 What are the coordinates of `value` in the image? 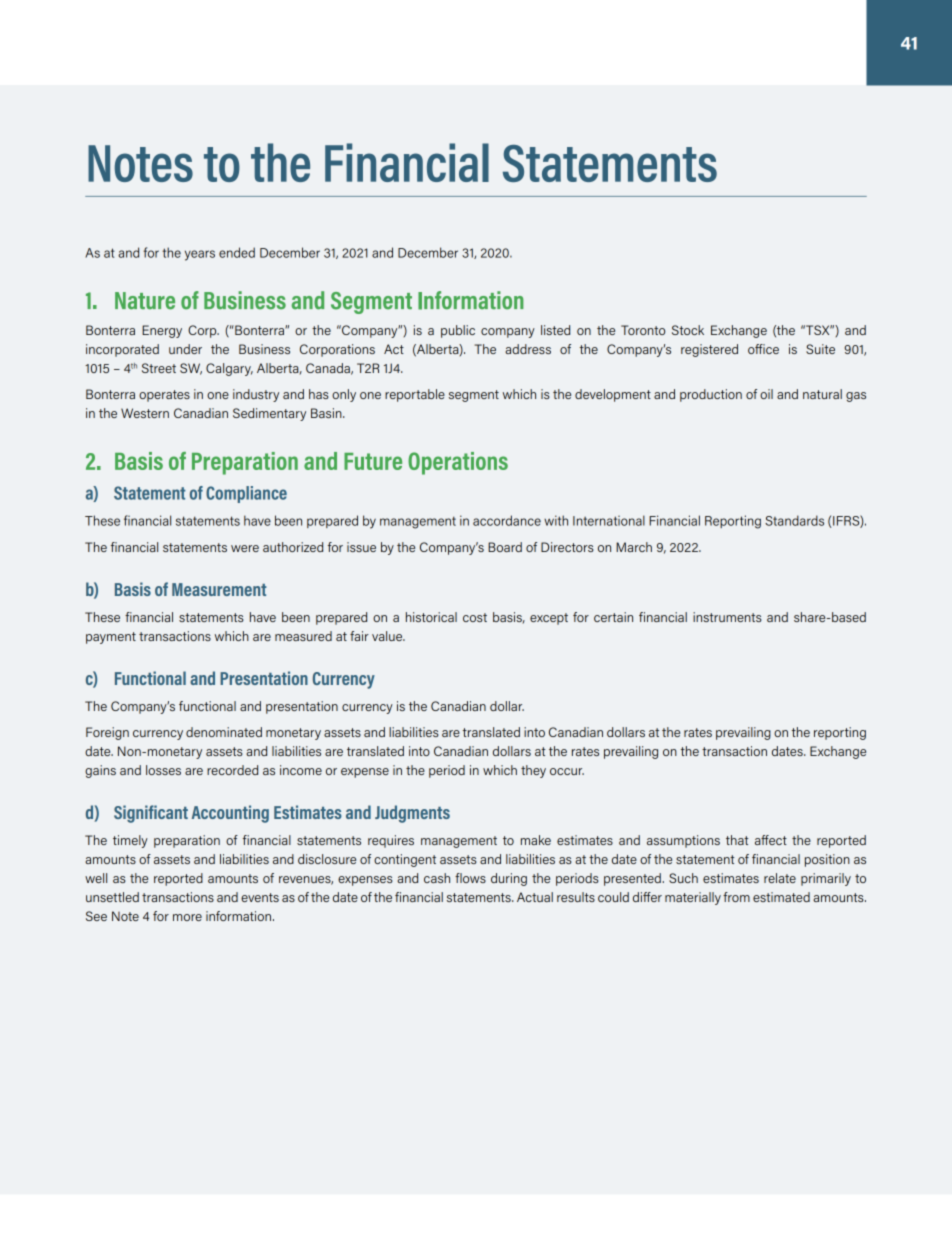 It's located at (388, 636).
